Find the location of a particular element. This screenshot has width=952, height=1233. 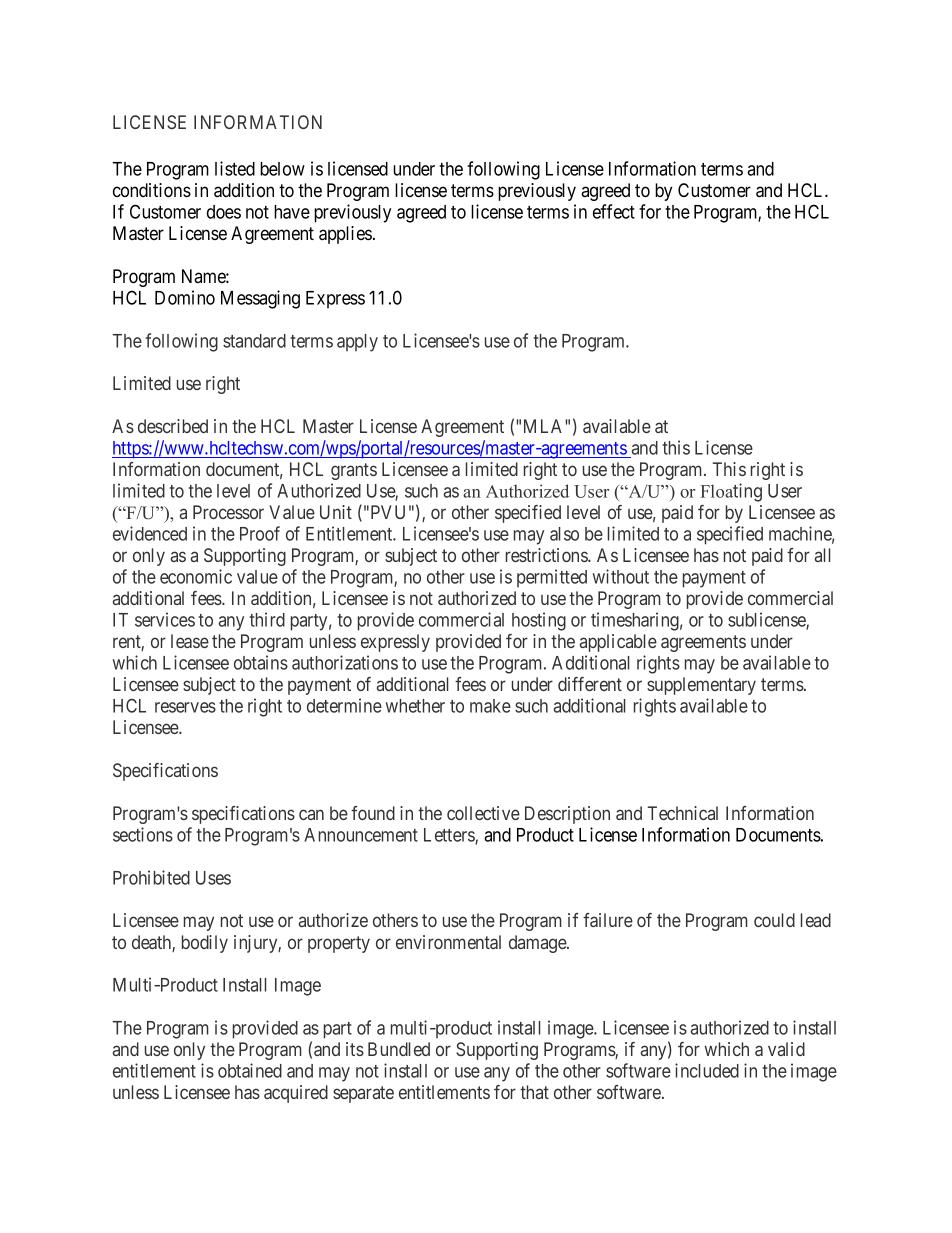

could is located at coordinates (774, 920).
